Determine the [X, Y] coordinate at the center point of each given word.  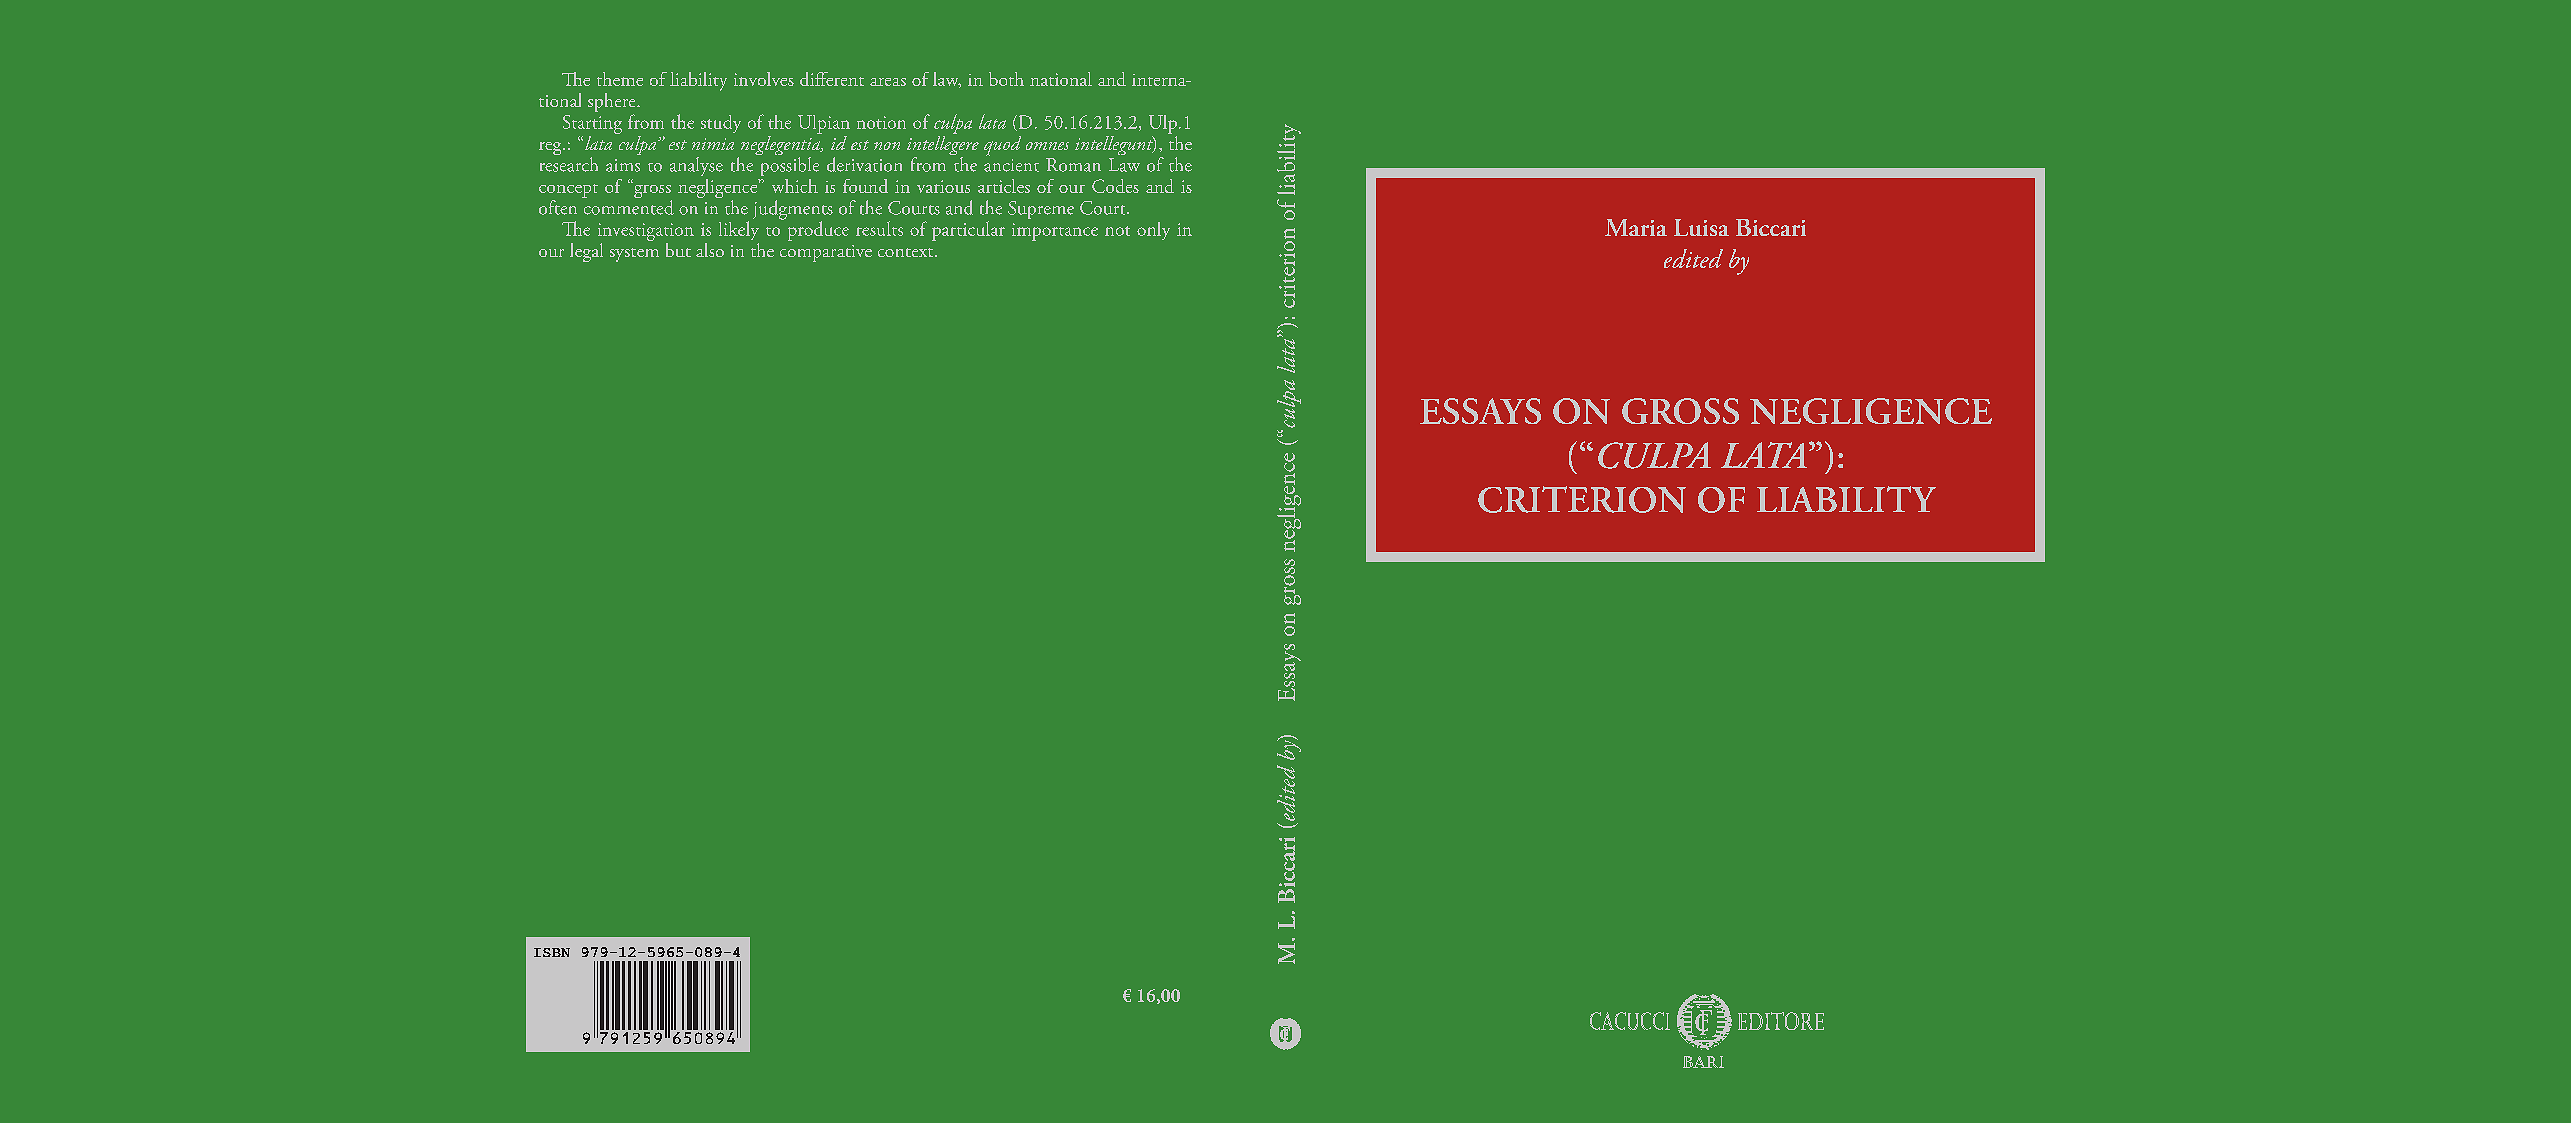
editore [1781, 1021]
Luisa [1701, 227]
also [710, 250]
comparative [826, 253]
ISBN [552, 952]
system [634, 255]
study [721, 124]
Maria [1636, 227]
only [1153, 231]
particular [968, 231]
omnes [1047, 146]
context [907, 252]
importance [1055, 232]
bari [1703, 1062]
